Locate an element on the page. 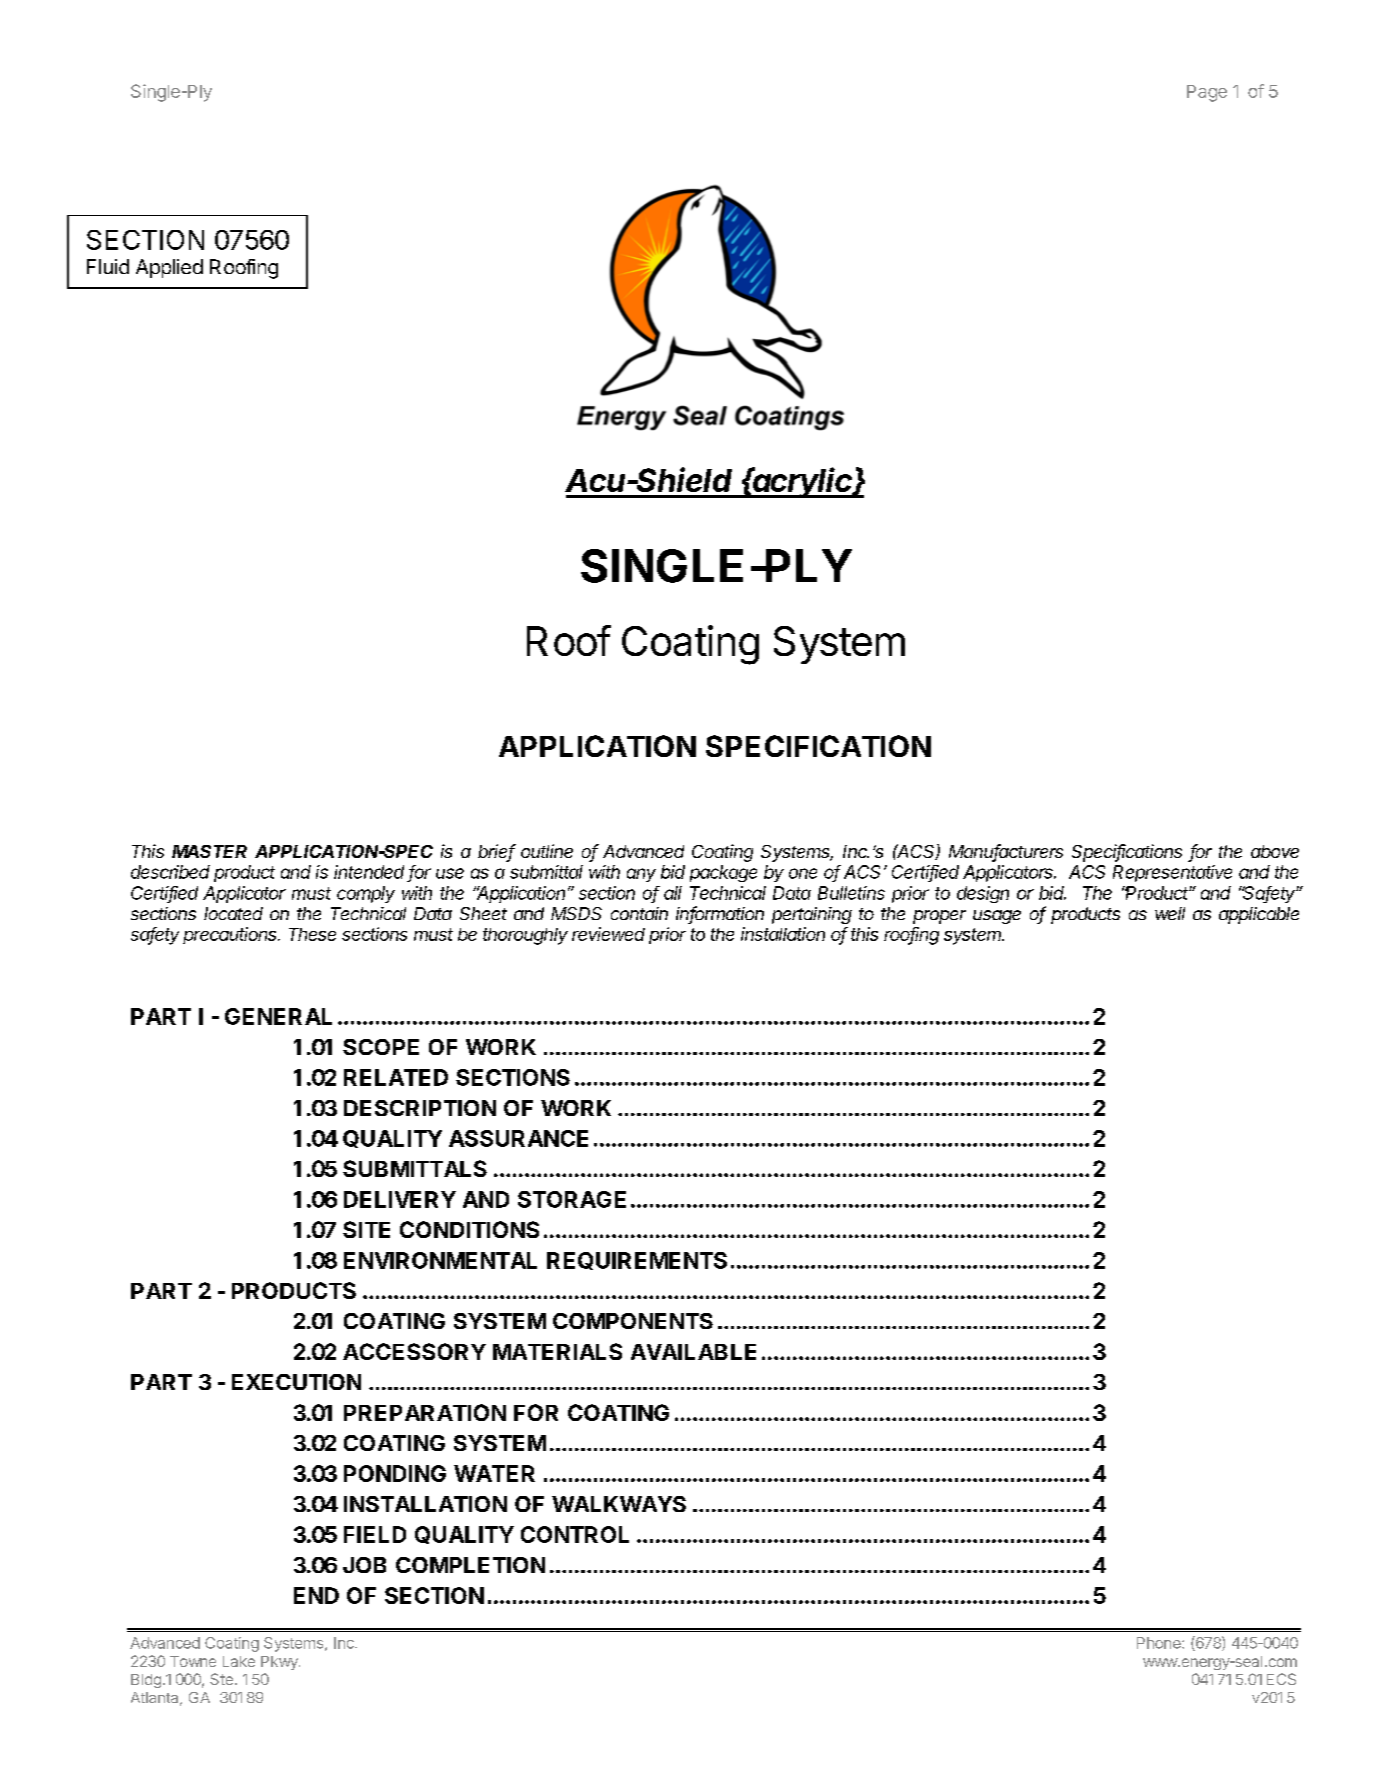  Fluid is located at coordinates (108, 266).
